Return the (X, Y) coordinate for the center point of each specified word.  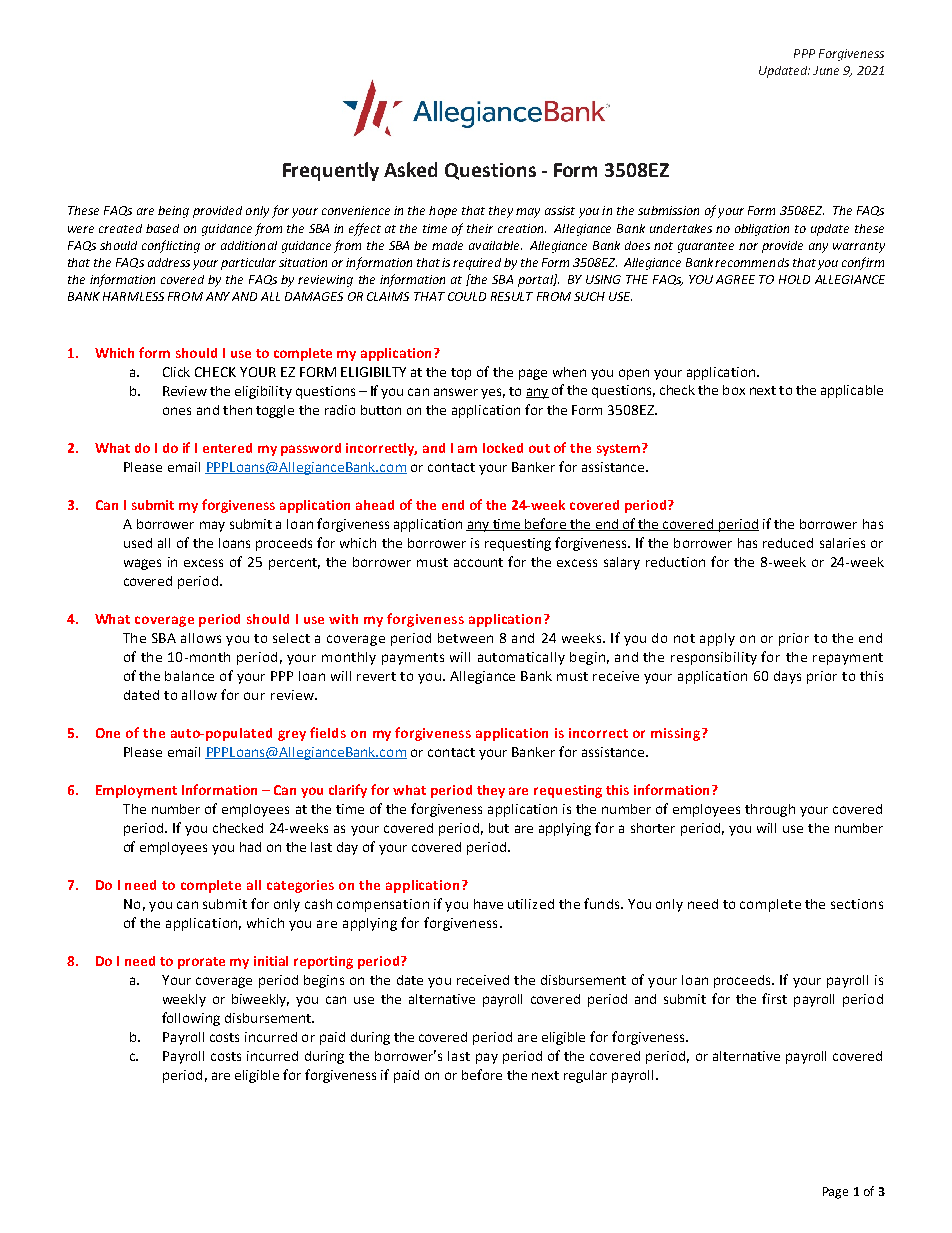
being (173, 212)
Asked (410, 169)
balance (189, 676)
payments (413, 659)
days (787, 677)
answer (456, 392)
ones (177, 411)
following (191, 1019)
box (734, 390)
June (826, 70)
